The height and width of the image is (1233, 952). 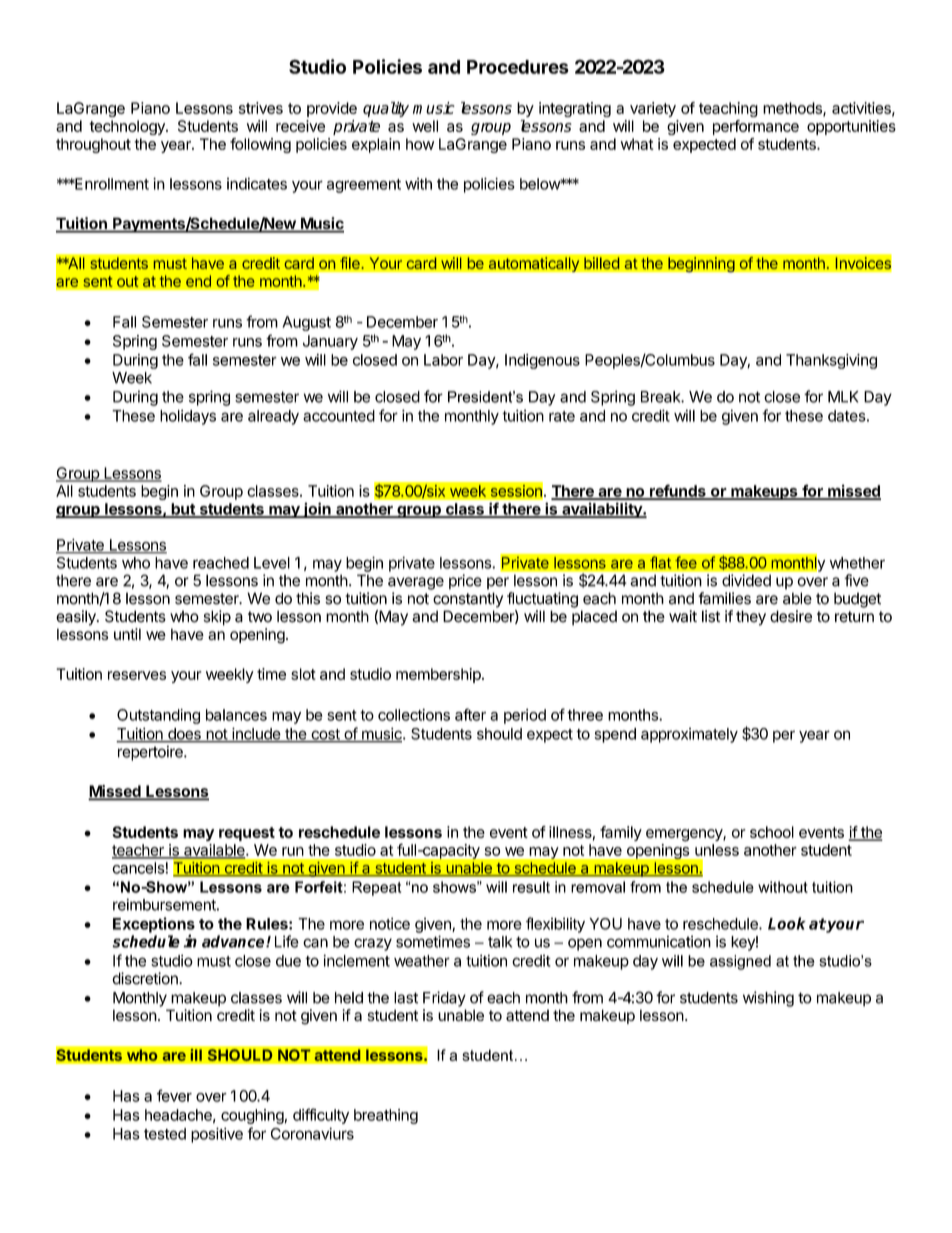 I want to click on Thanksgiving, so click(x=831, y=361).
